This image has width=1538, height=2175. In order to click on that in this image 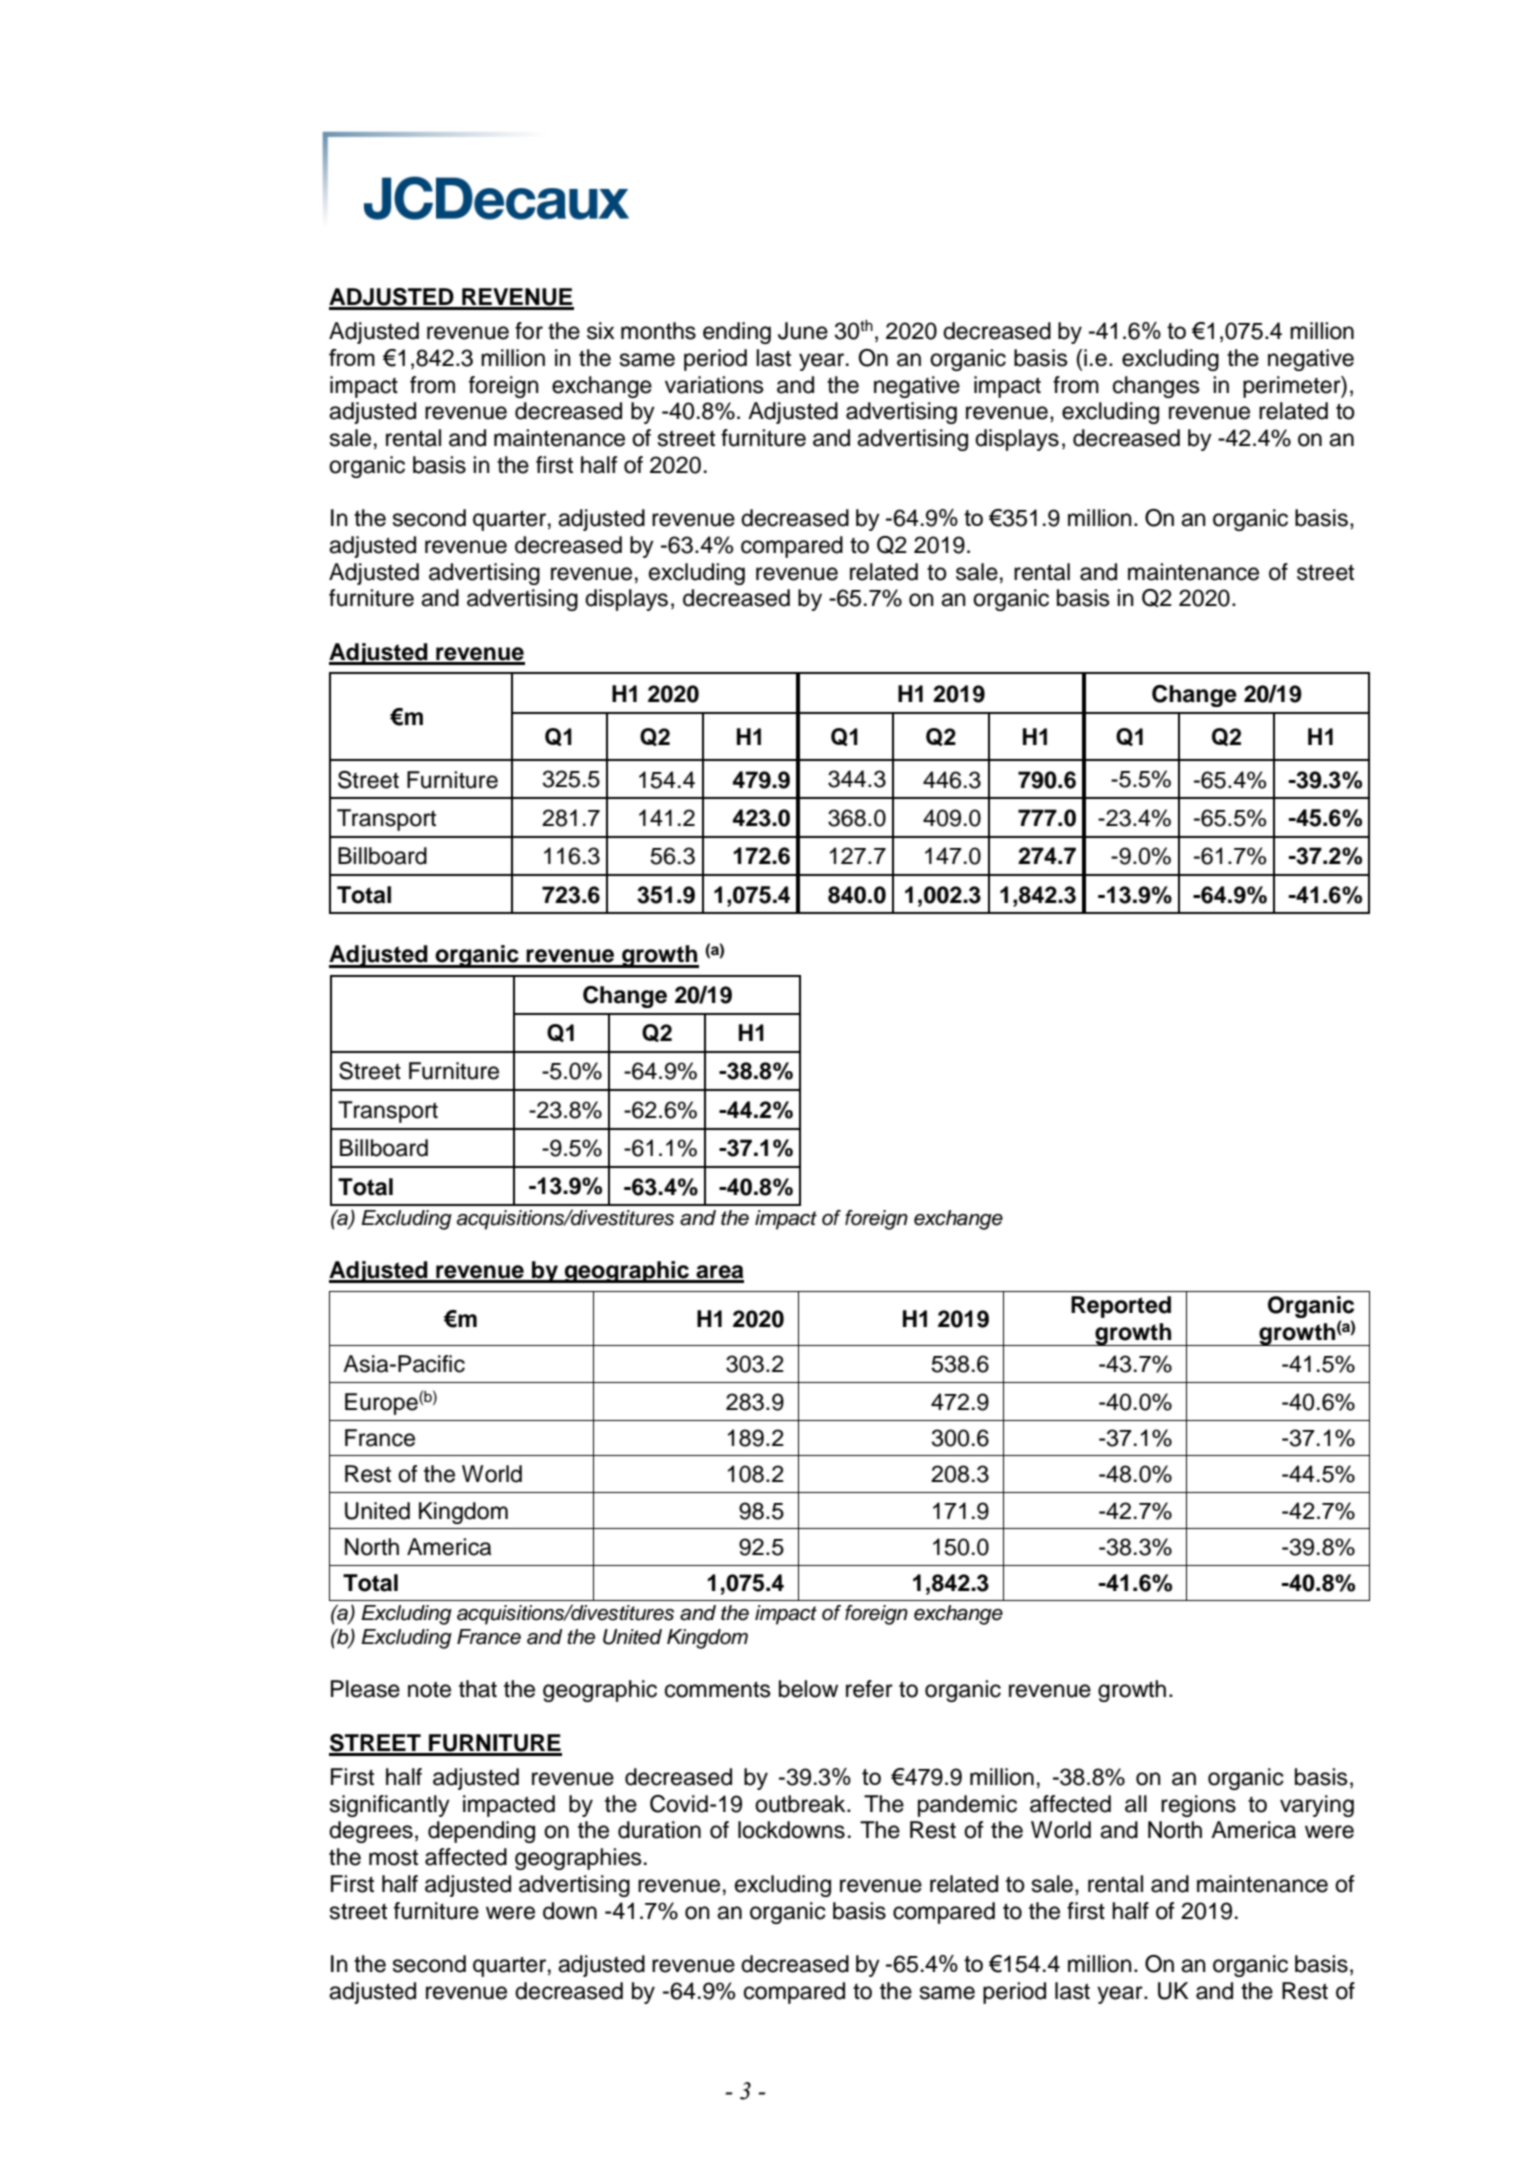, I will do `click(478, 1689)`.
